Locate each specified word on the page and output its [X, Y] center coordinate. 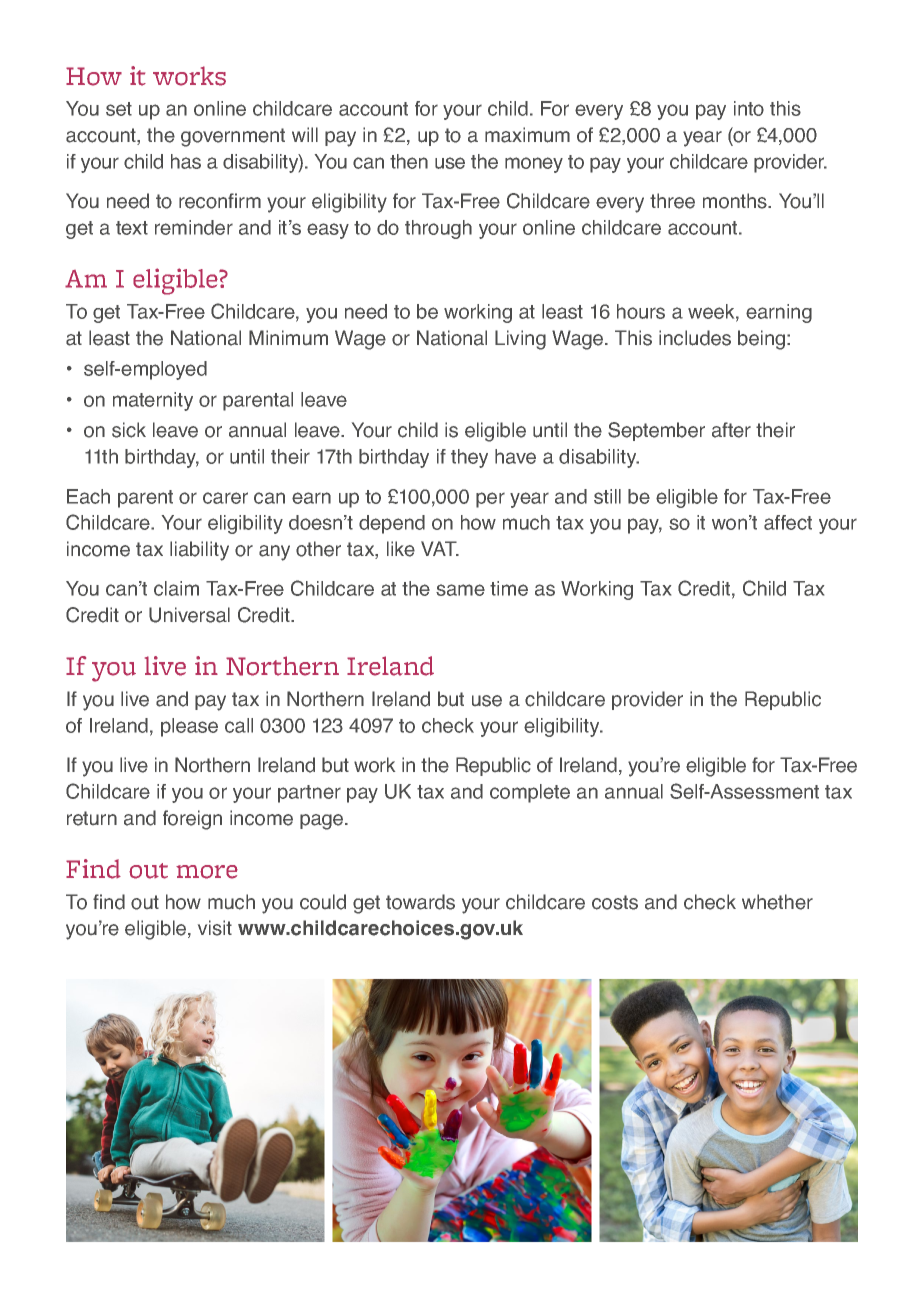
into [749, 108]
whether [777, 902]
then [409, 161]
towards [420, 902]
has [186, 161]
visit [215, 928]
